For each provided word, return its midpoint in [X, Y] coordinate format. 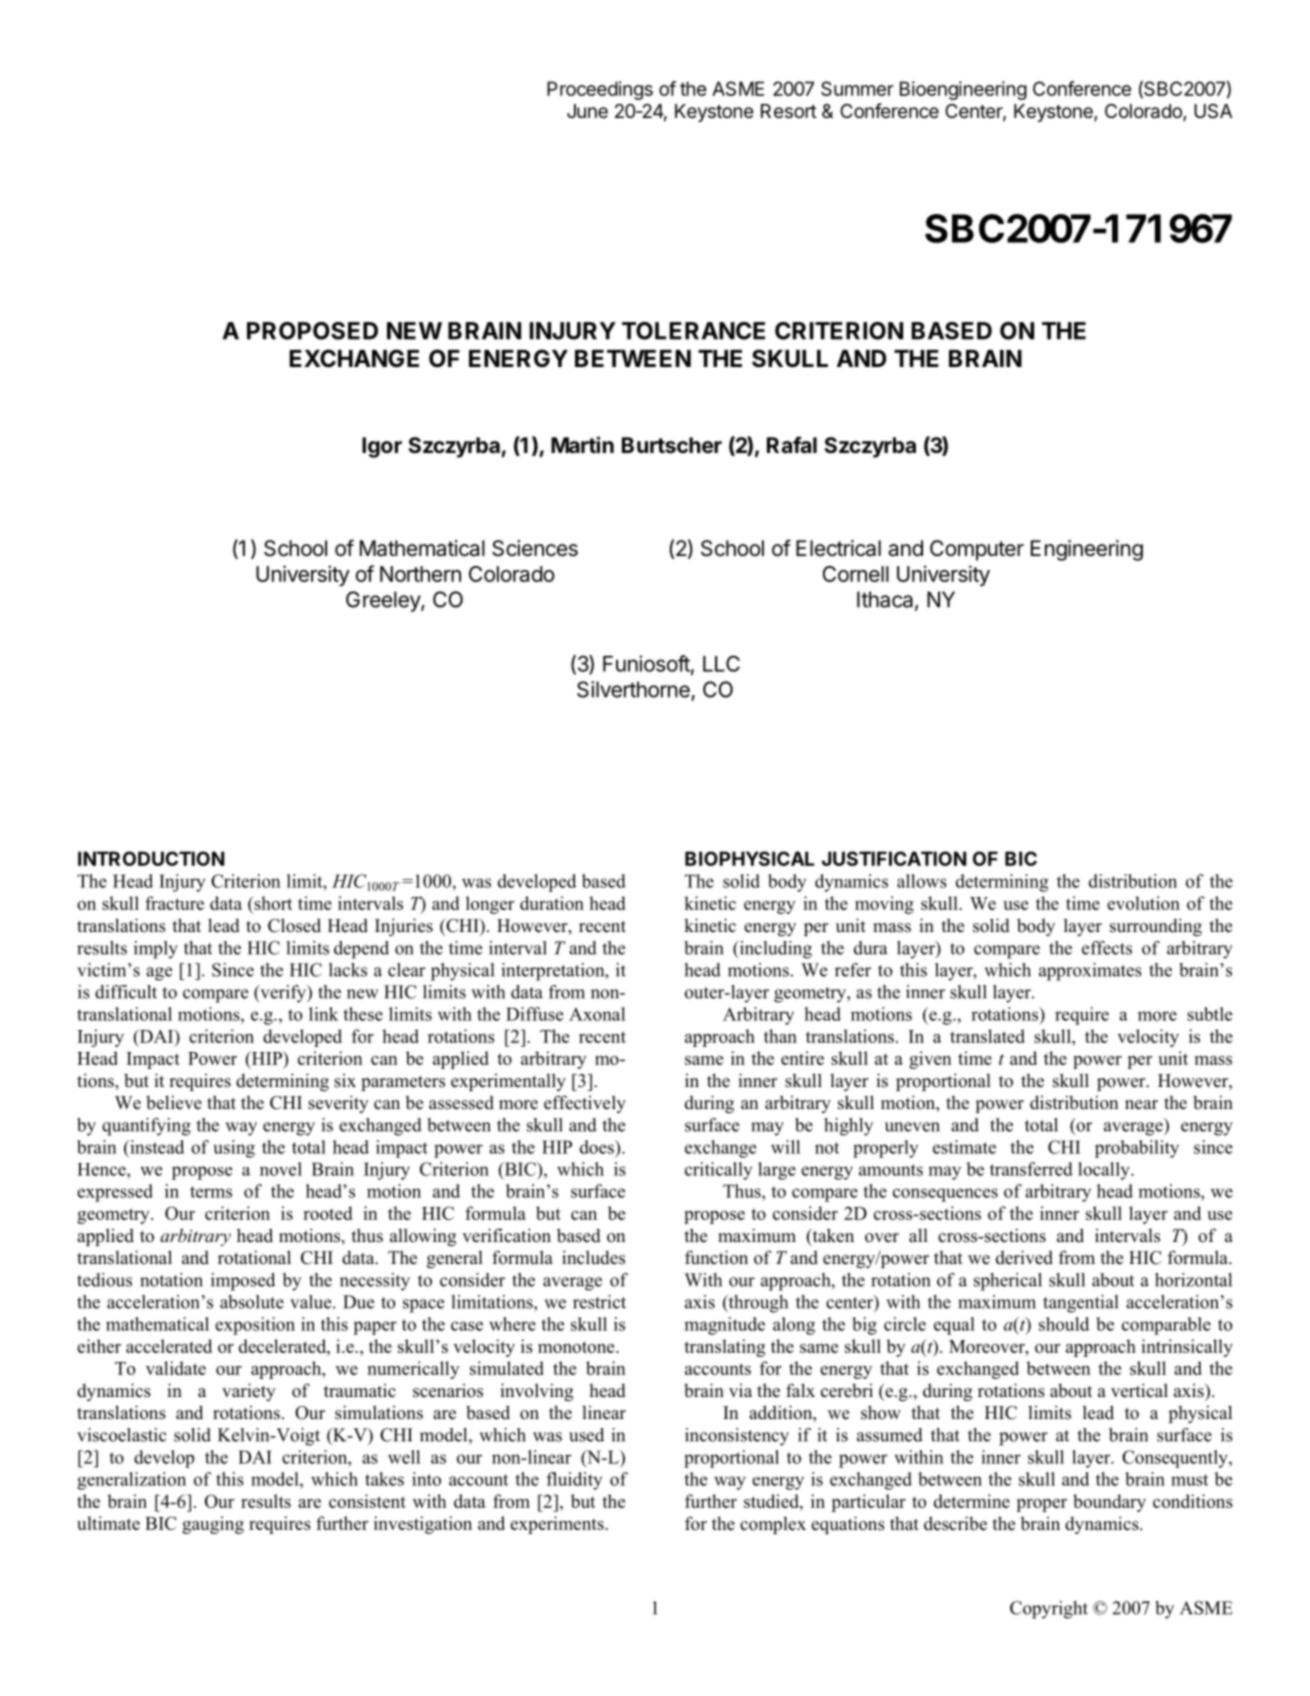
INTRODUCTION [151, 858]
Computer [977, 550]
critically [718, 1171]
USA [1213, 111]
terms [211, 1192]
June [587, 111]
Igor [382, 447]
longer [490, 905]
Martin [582, 444]
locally [1105, 1171]
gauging [213, 1525]
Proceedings [600, 90]
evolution [1143, 903]
